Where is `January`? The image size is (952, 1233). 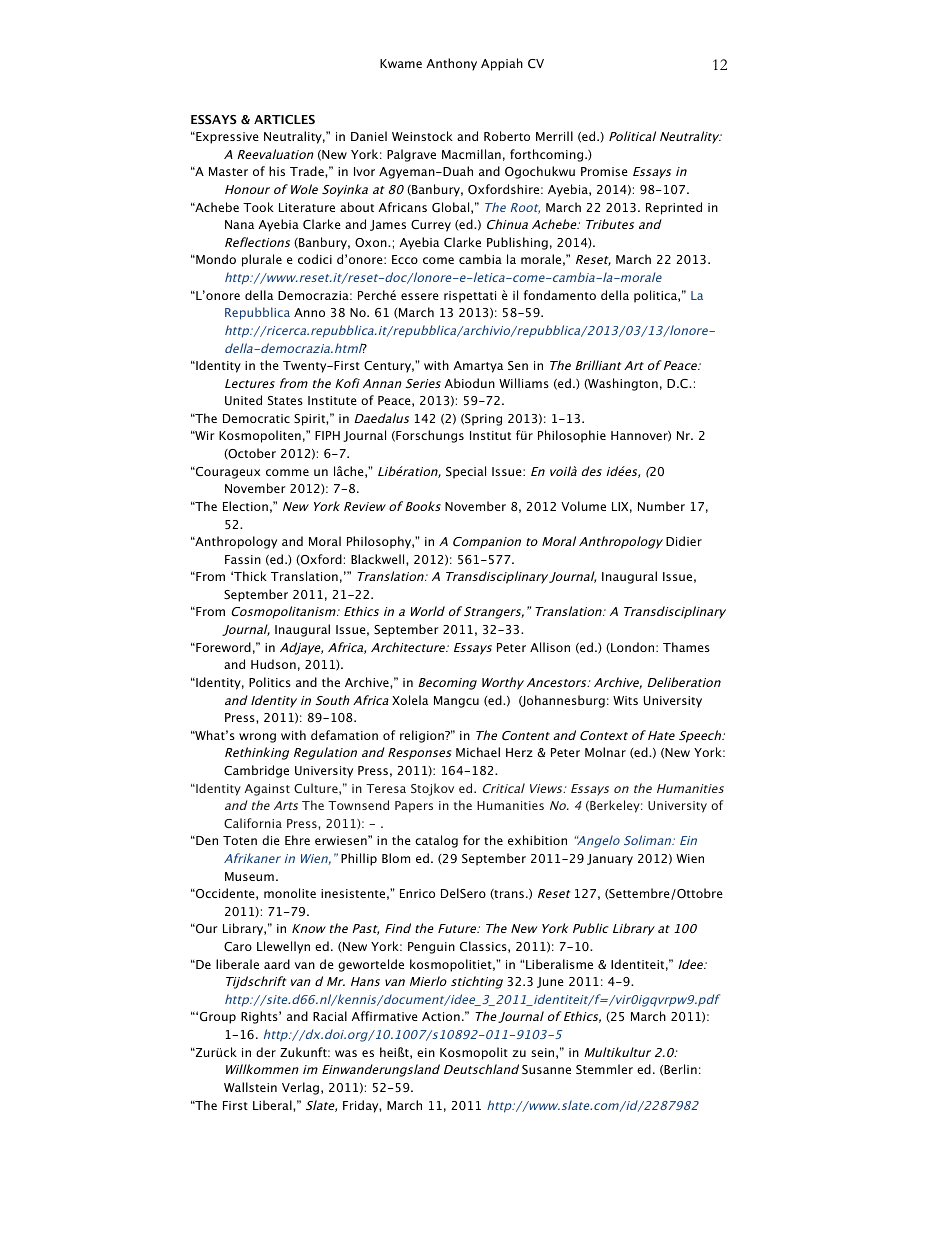
January is located at coordinates (610, 860).
